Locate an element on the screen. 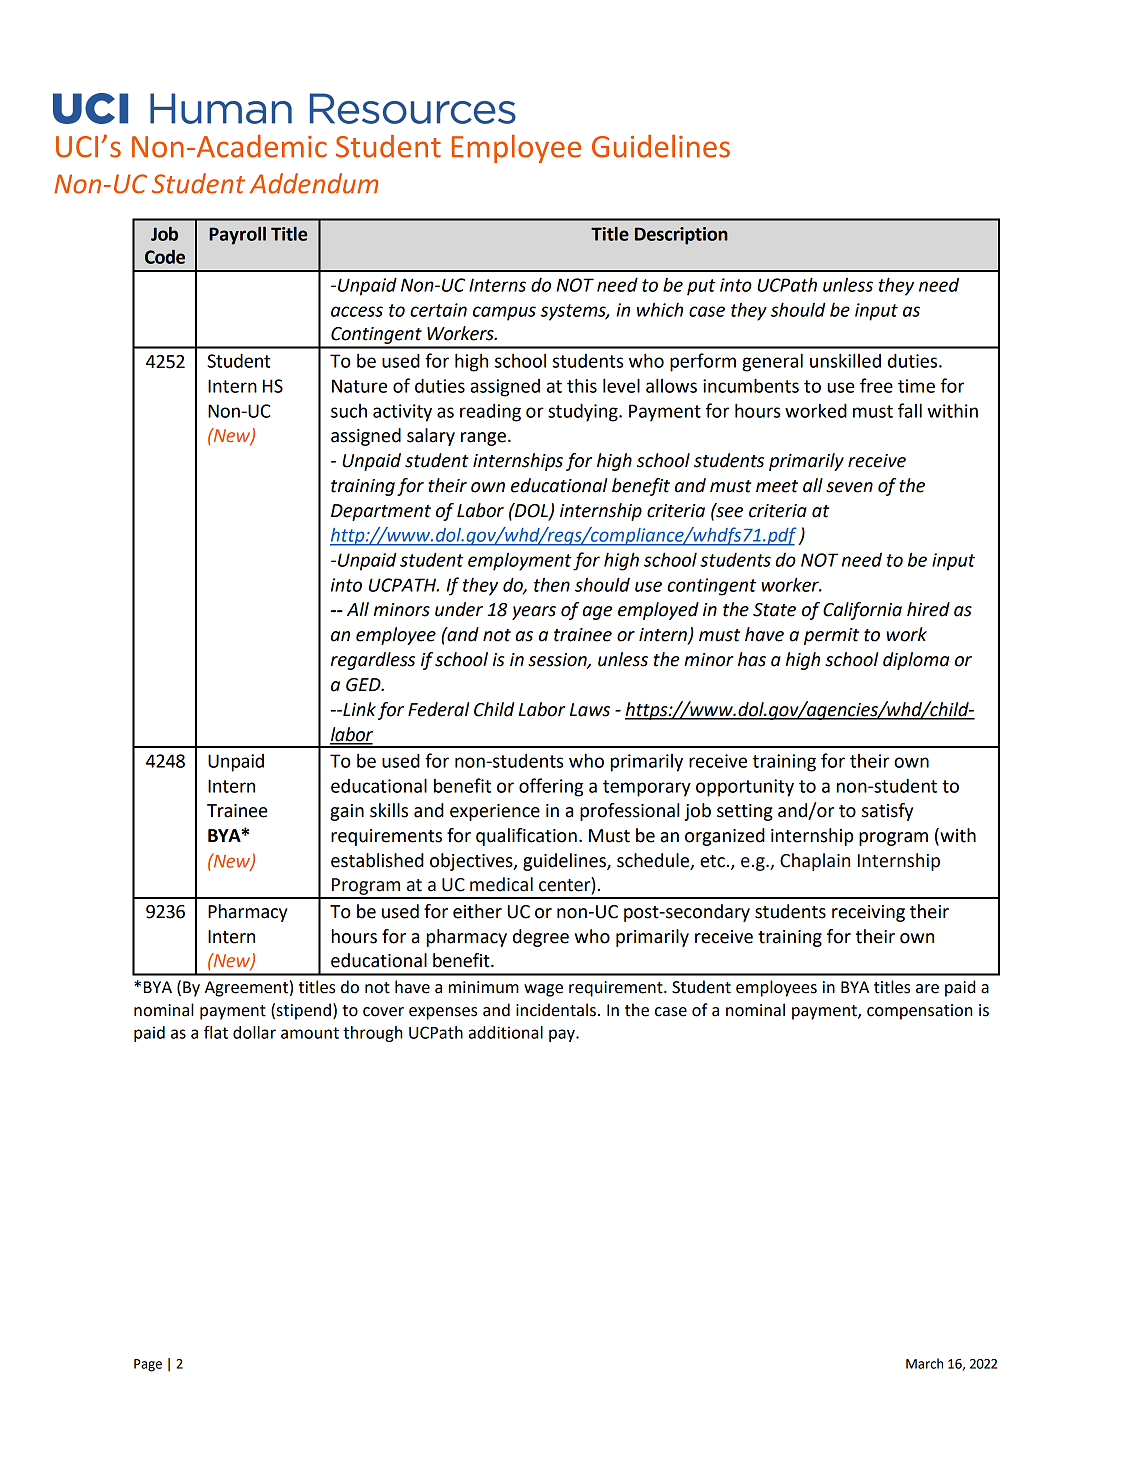 Image resolution: width=1133 pixels, height=1466 pixels. compensation is located at coordinates (920, 1012).
